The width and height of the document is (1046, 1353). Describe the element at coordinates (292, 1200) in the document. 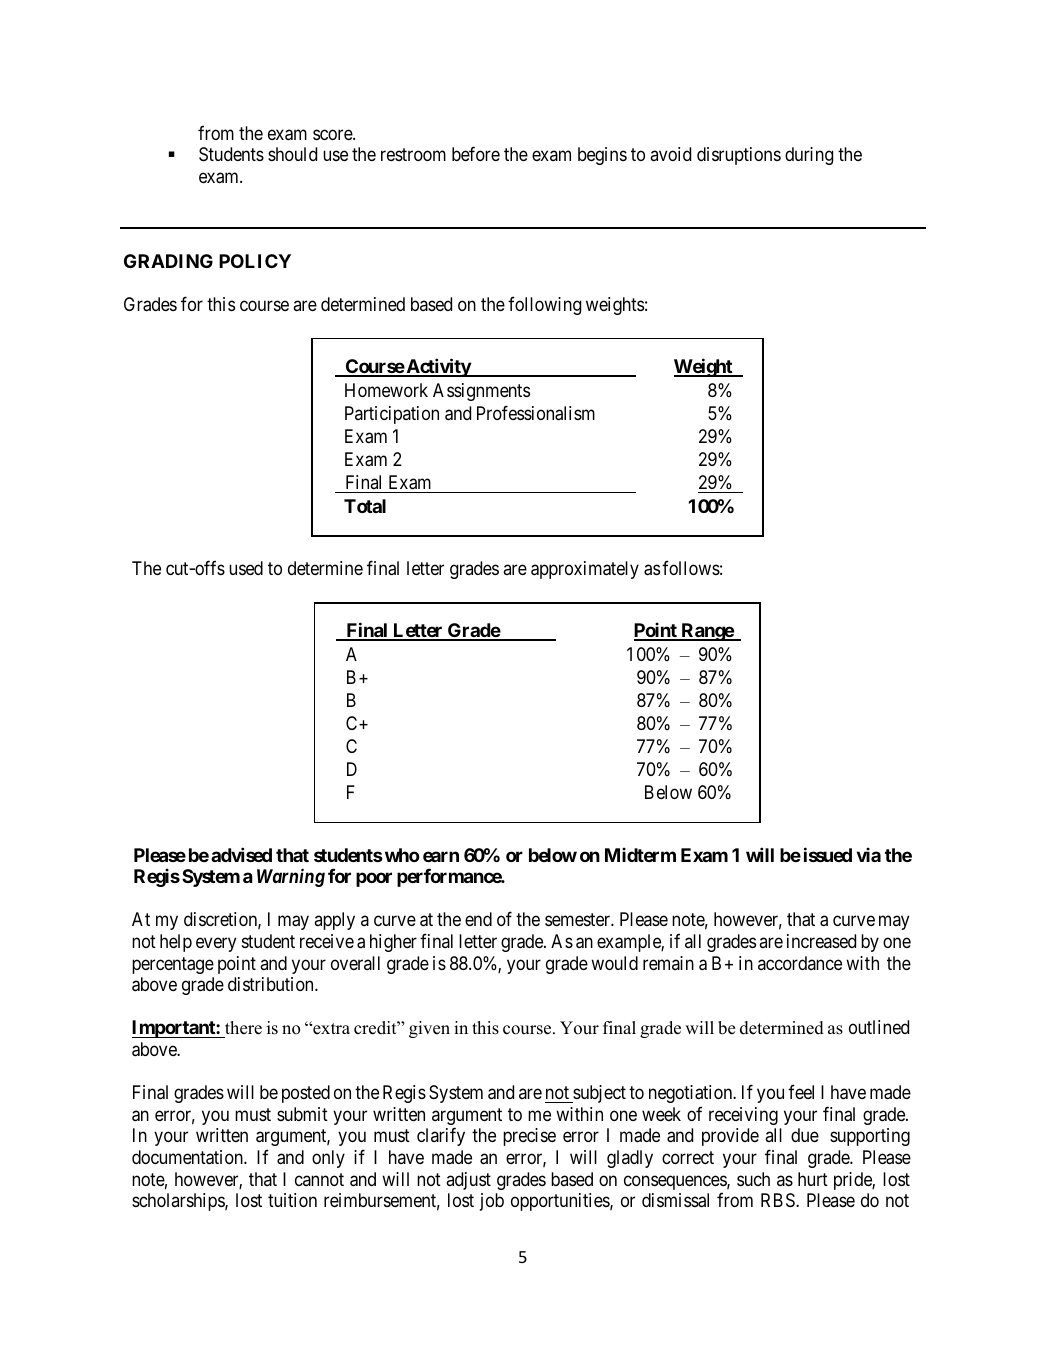

I see `tuition` at that location.
